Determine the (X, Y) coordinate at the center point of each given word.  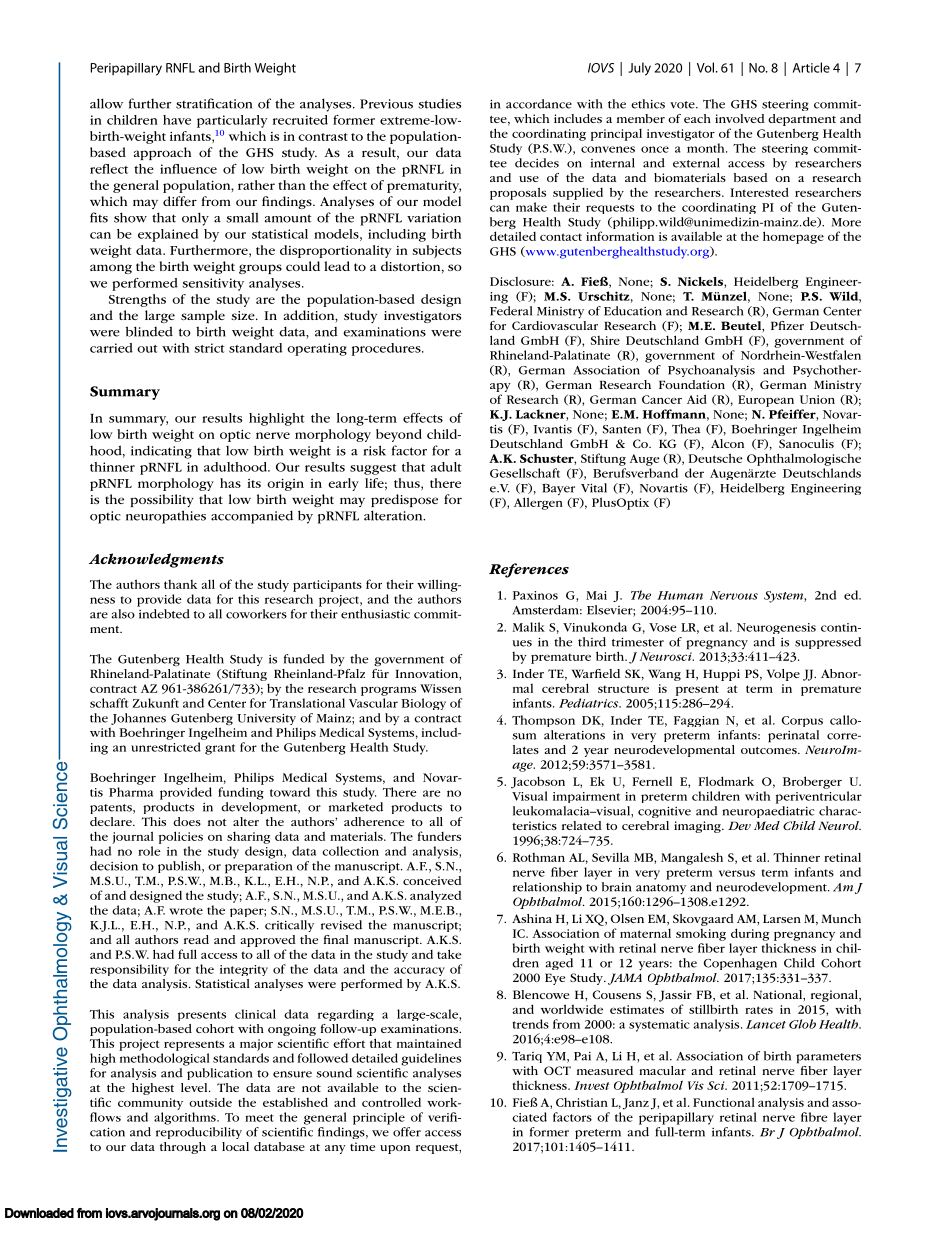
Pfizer (787, 325)
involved (740, 118)
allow (106, 103)
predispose (404, 500)
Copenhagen (740, 964)
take (449, 954)
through (183, 1148)
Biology (423, 704)
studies (439, 104)
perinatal (793, 736)
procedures (387, 349)
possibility (162, 500)
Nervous (734, 595)
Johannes (138, 719)
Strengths (137, 300)
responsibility (129, 970)
